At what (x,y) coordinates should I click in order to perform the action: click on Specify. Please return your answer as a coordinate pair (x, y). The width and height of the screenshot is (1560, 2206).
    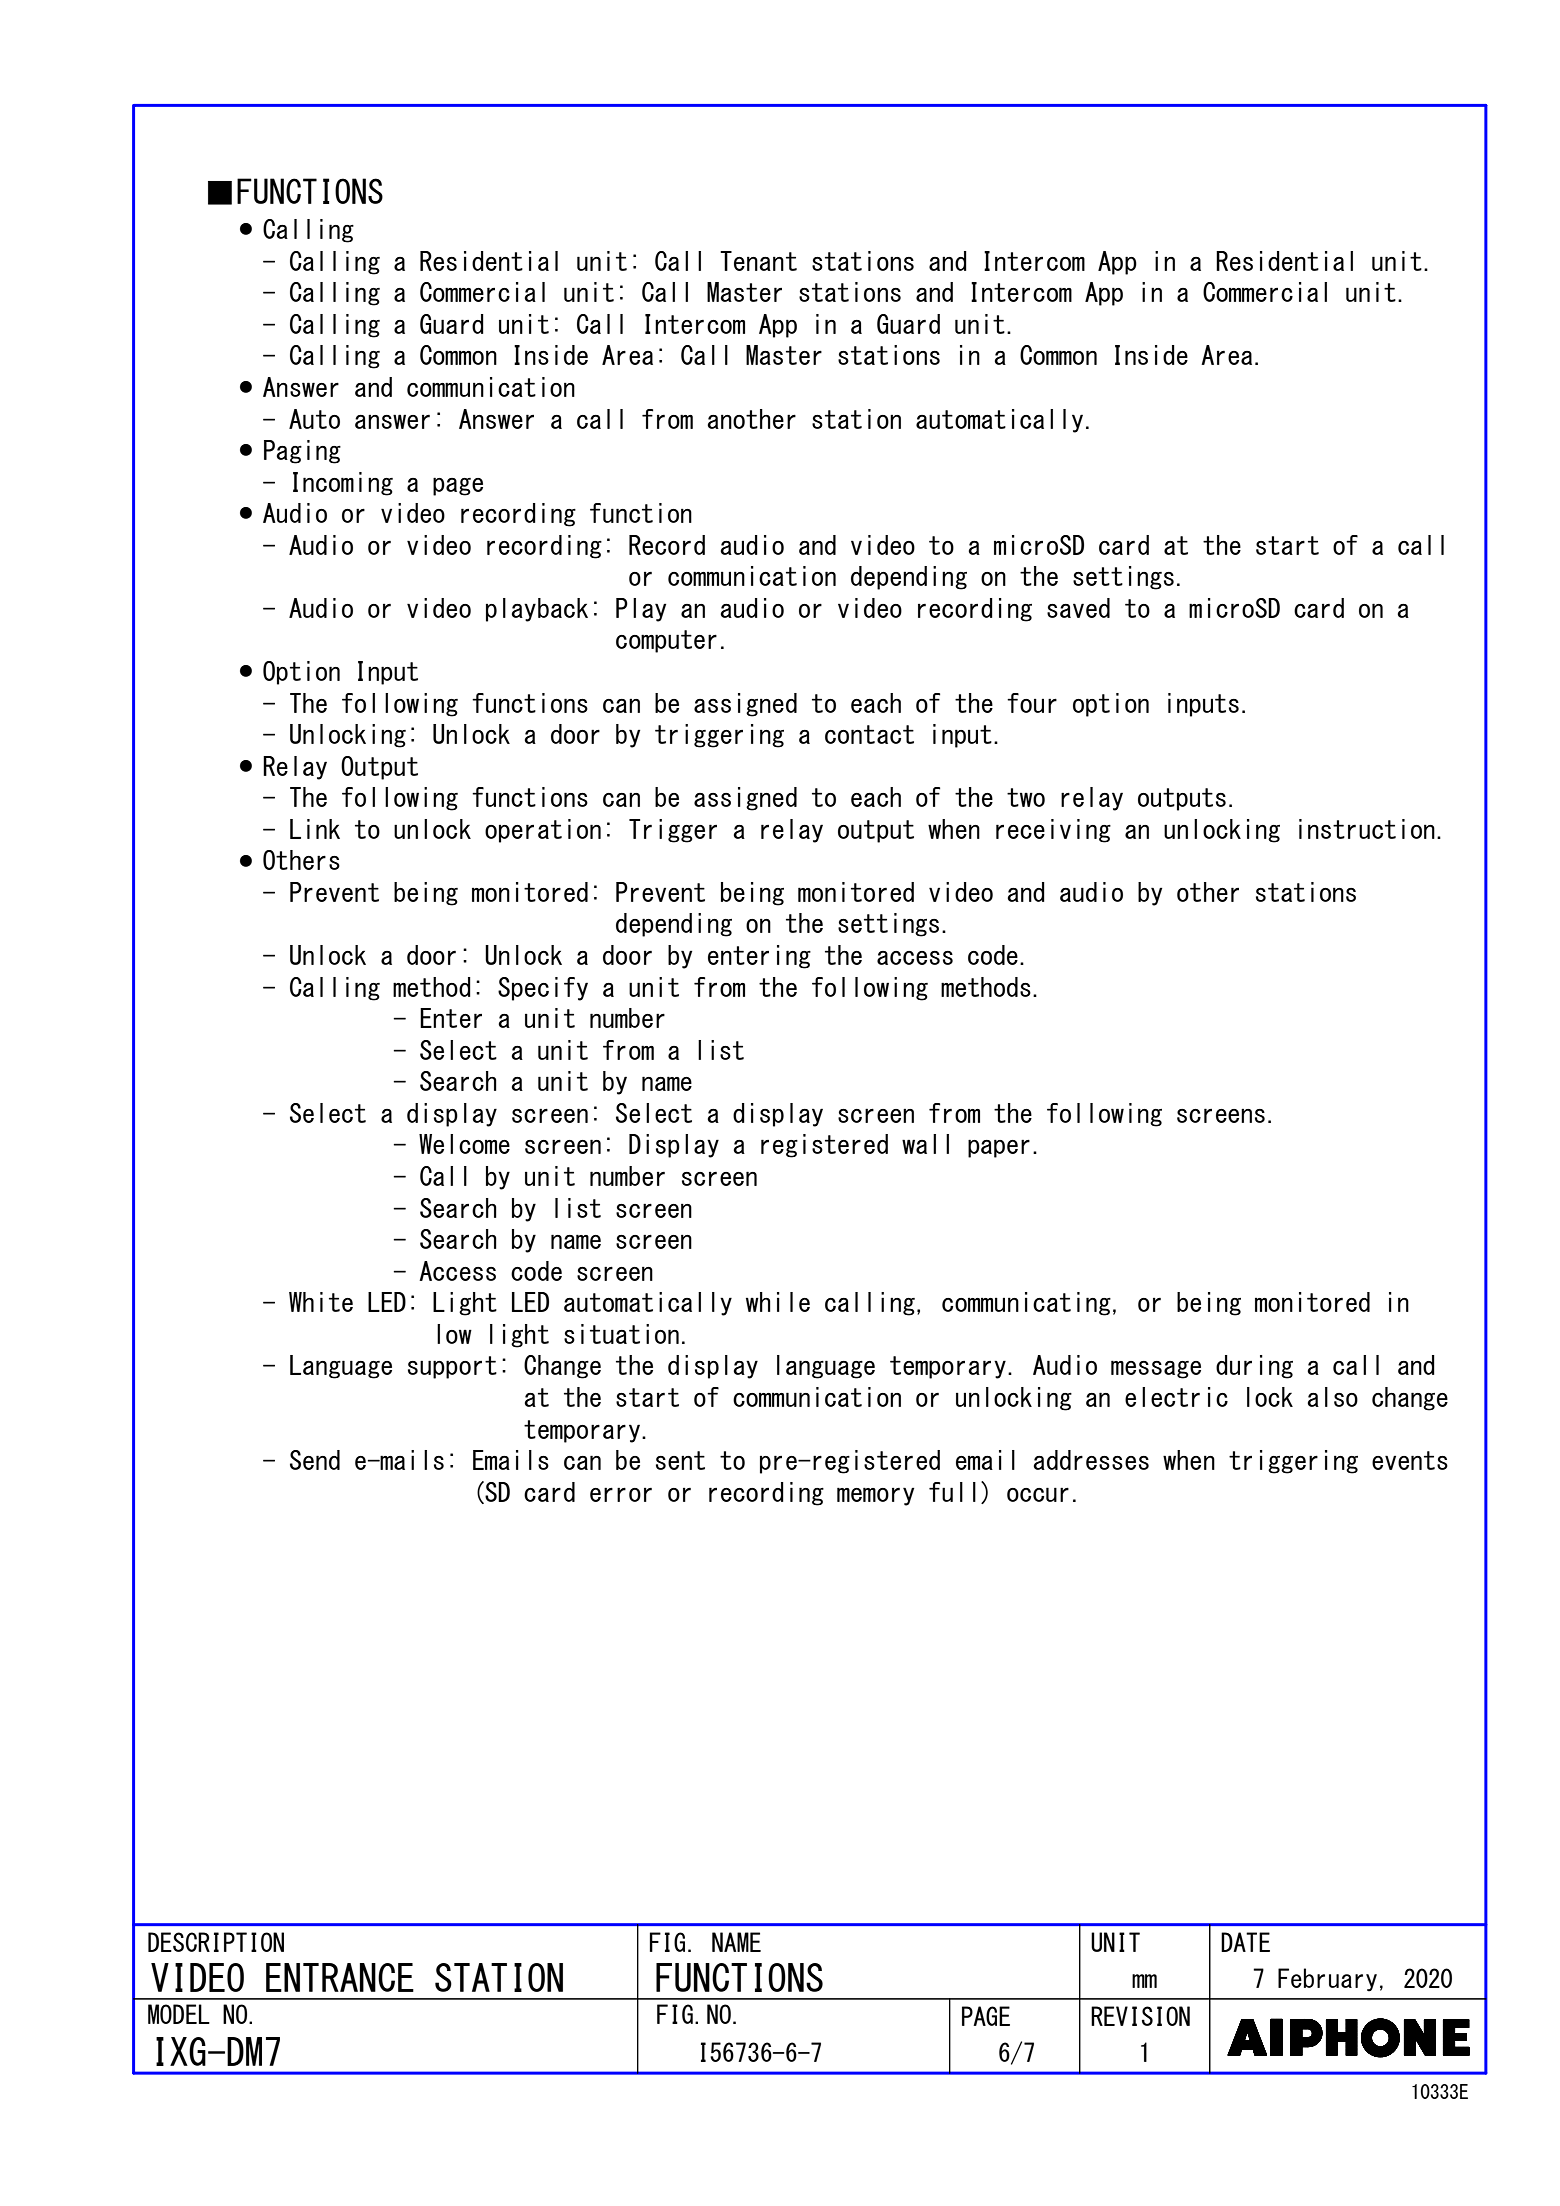
    Looking at the image, I should click on (543, 989).
